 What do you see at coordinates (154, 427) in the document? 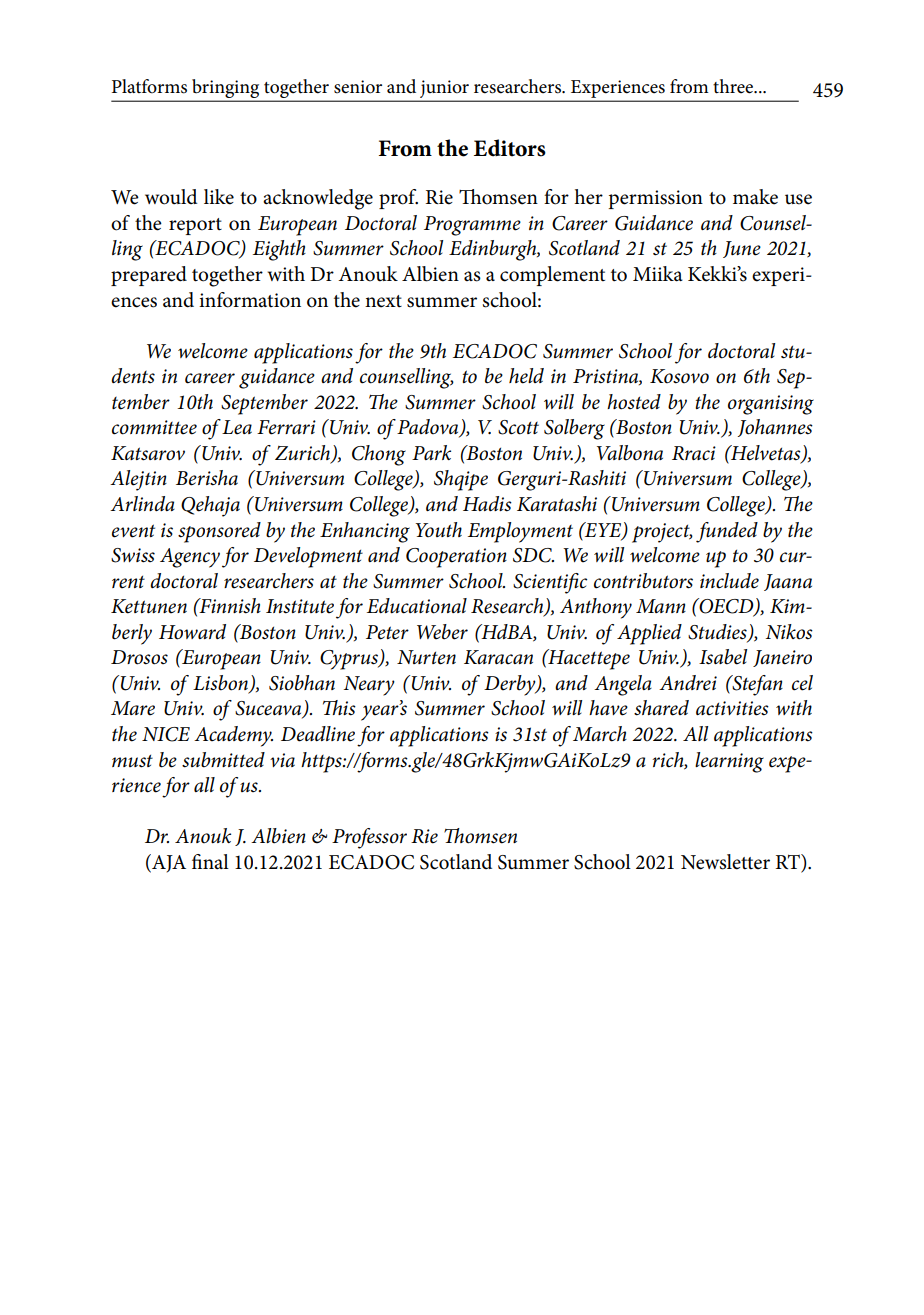
I see `committee` at bounding box center [154, 427].
